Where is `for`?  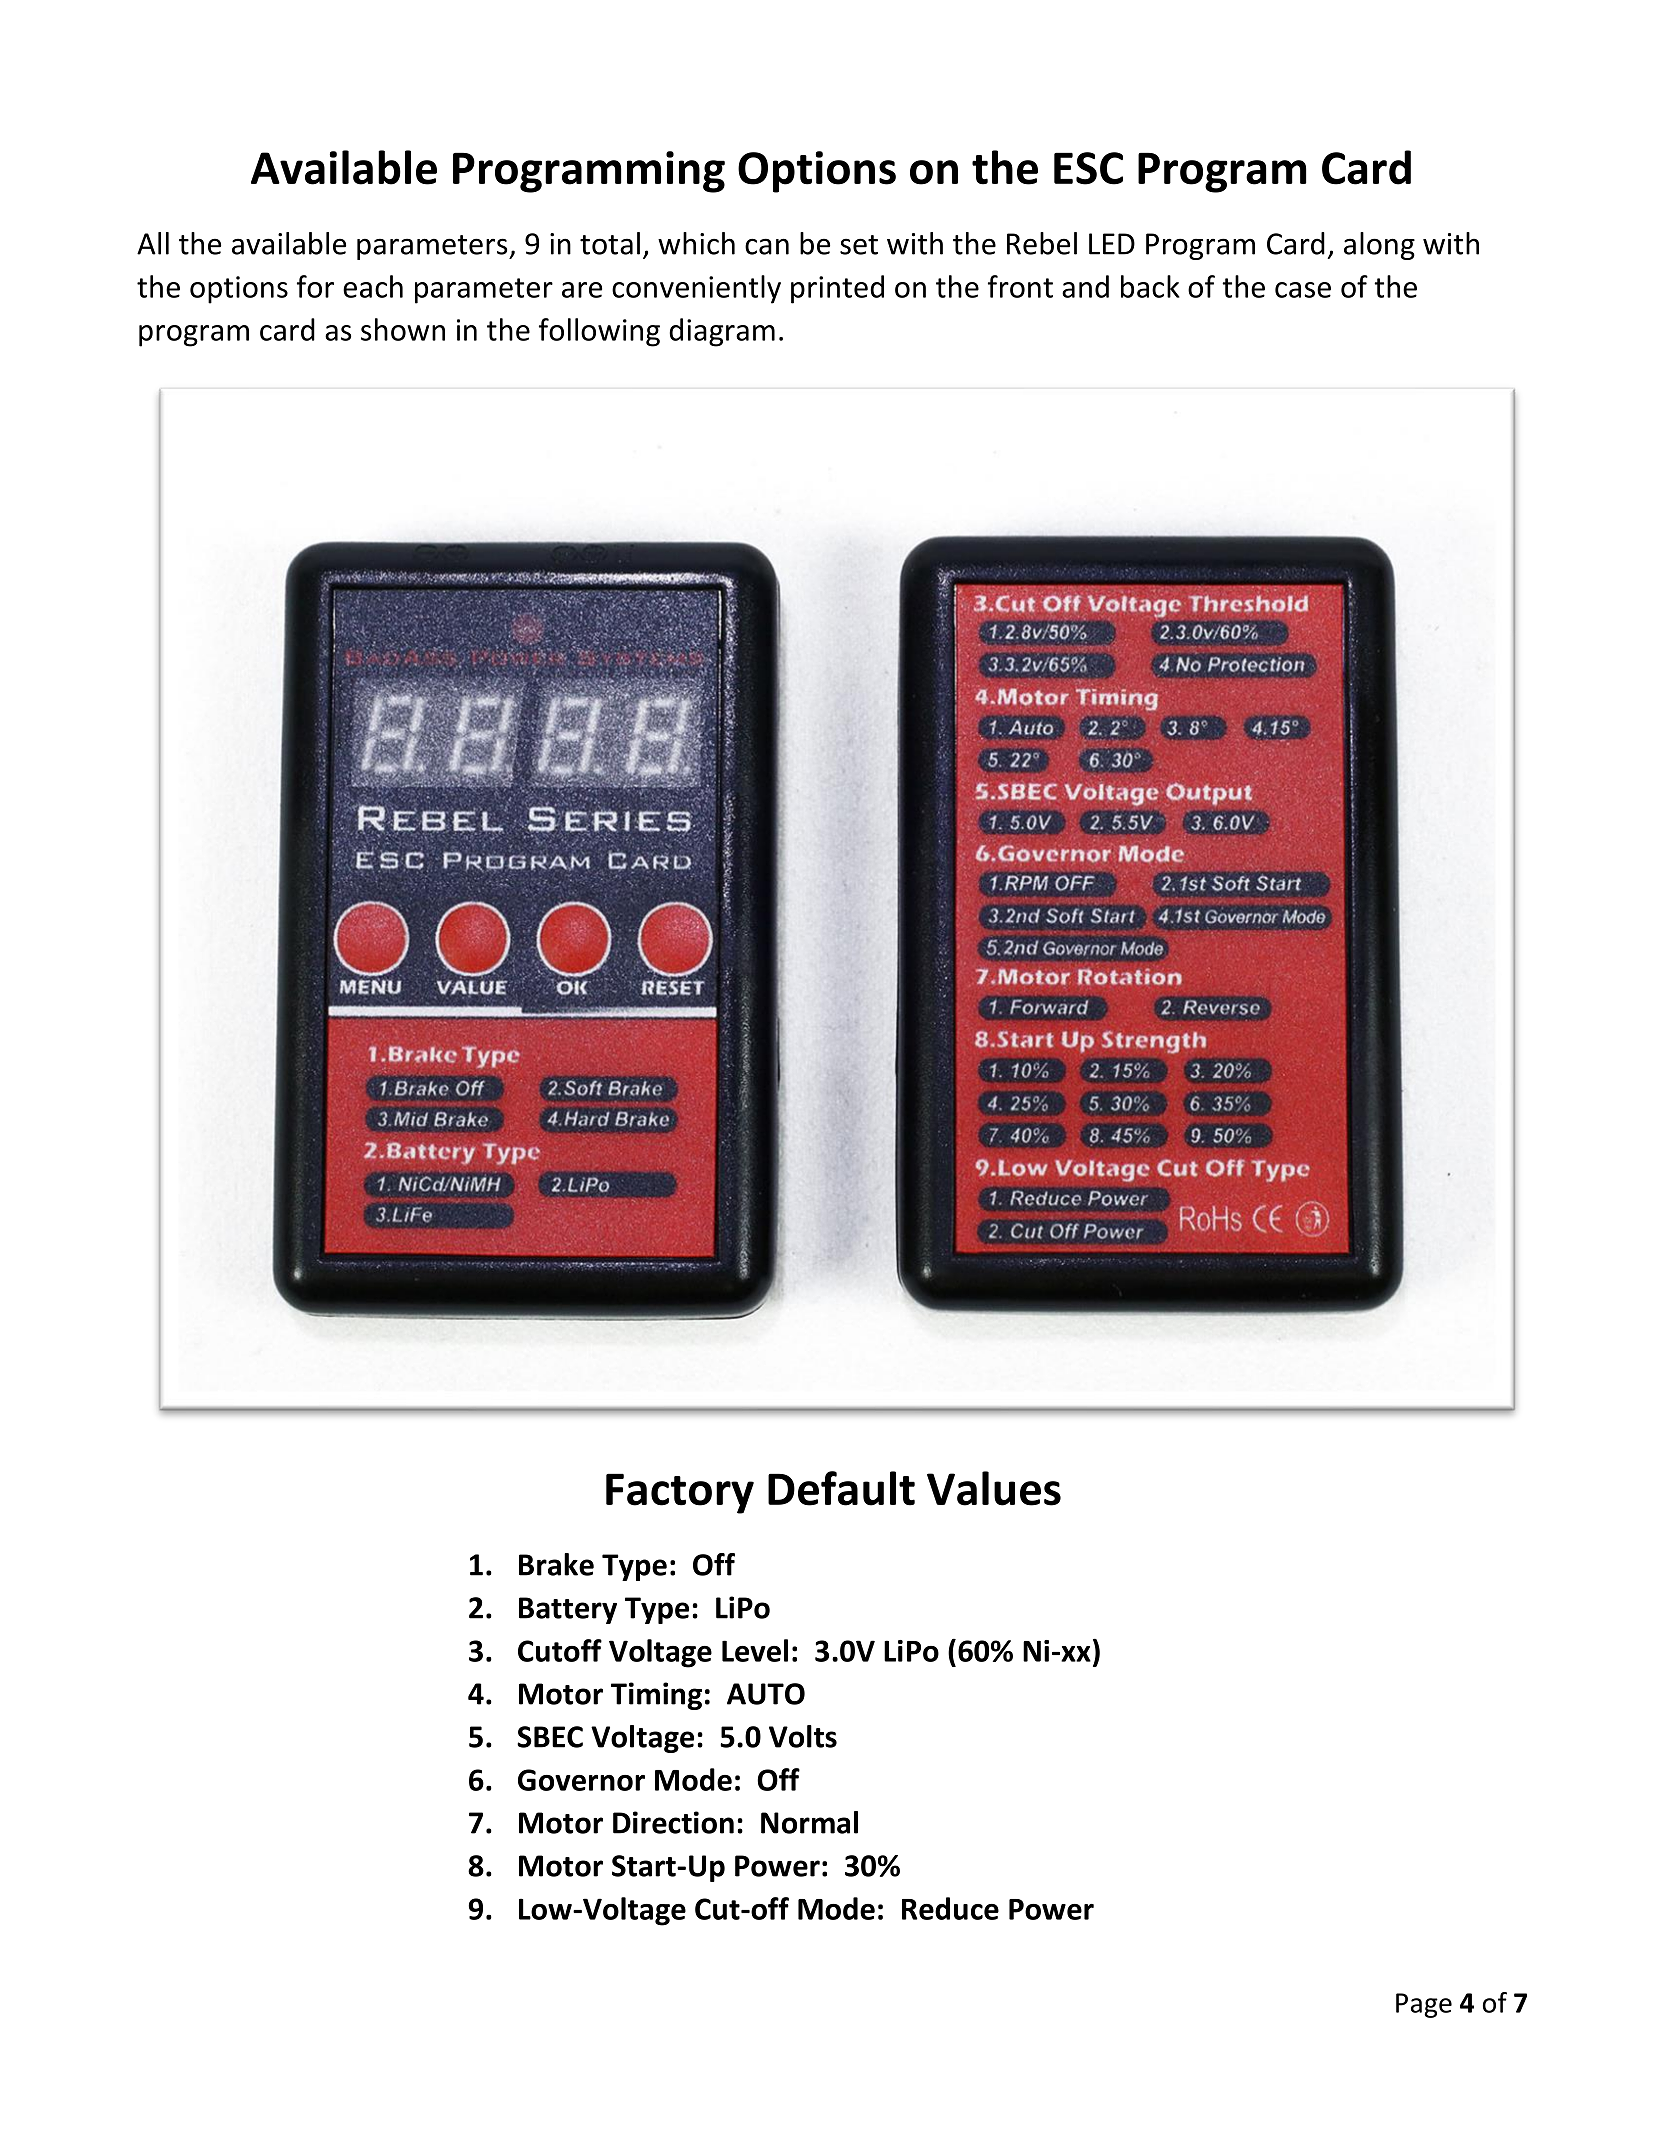 for is located at coordinates (315, 286).
